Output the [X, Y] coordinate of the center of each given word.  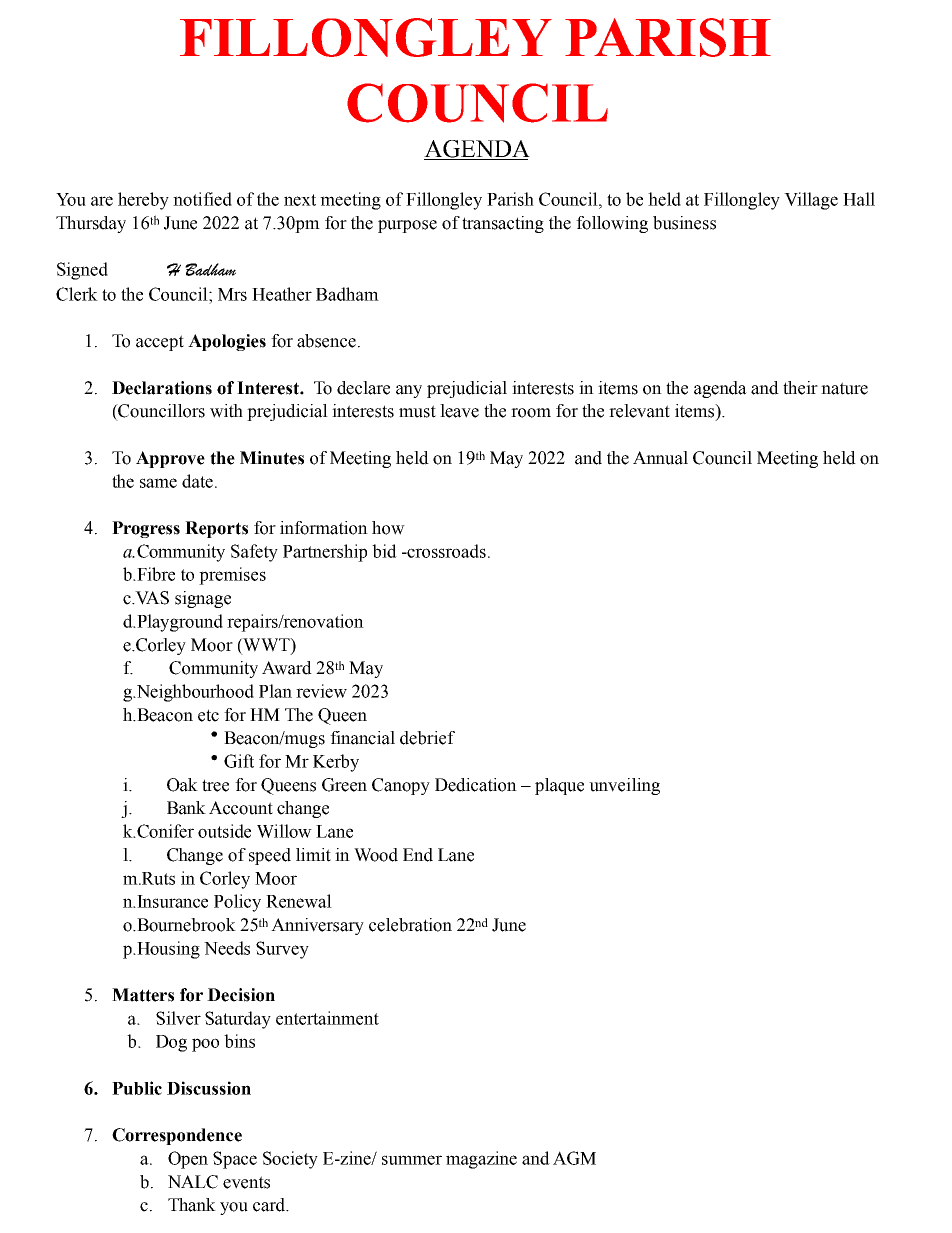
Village [811, 201]
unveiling [624, 786]
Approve [170, 459]
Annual [660, 458]
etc [208, 715]
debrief [427, 738]
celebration [410, 925]
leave [459, 411]
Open [188, 1160]
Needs [227, 948]
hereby [143, 201]
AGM [574, 1158]
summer [412, 1160]
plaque [559, 786]
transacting [503, 224]
